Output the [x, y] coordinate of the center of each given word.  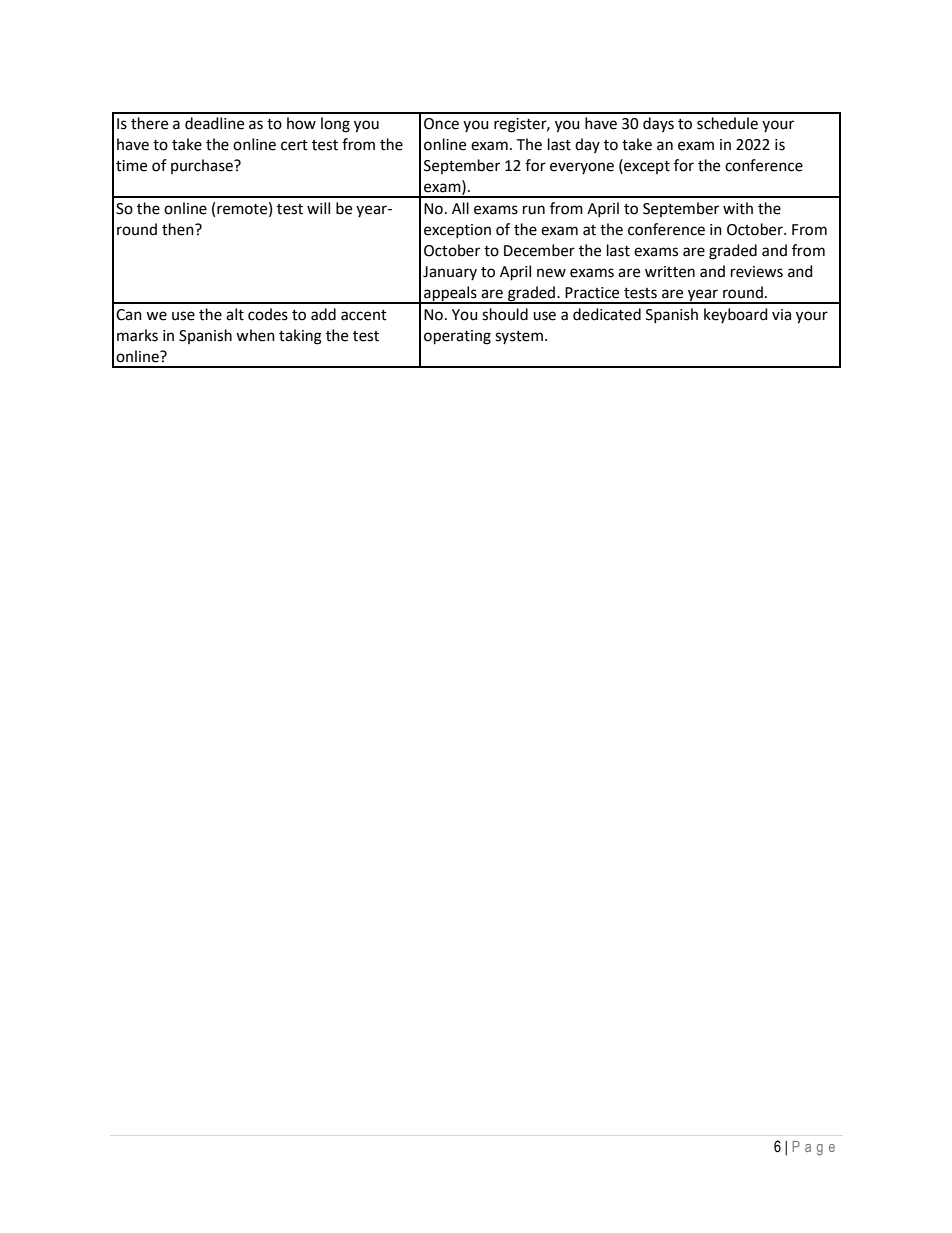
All [460, 208]
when [255, 335]
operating [457, 337]
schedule [727, 123]
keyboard [736, 315]
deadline [214, 123]
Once [441, 124]
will [318, 208]
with [738, 208]
